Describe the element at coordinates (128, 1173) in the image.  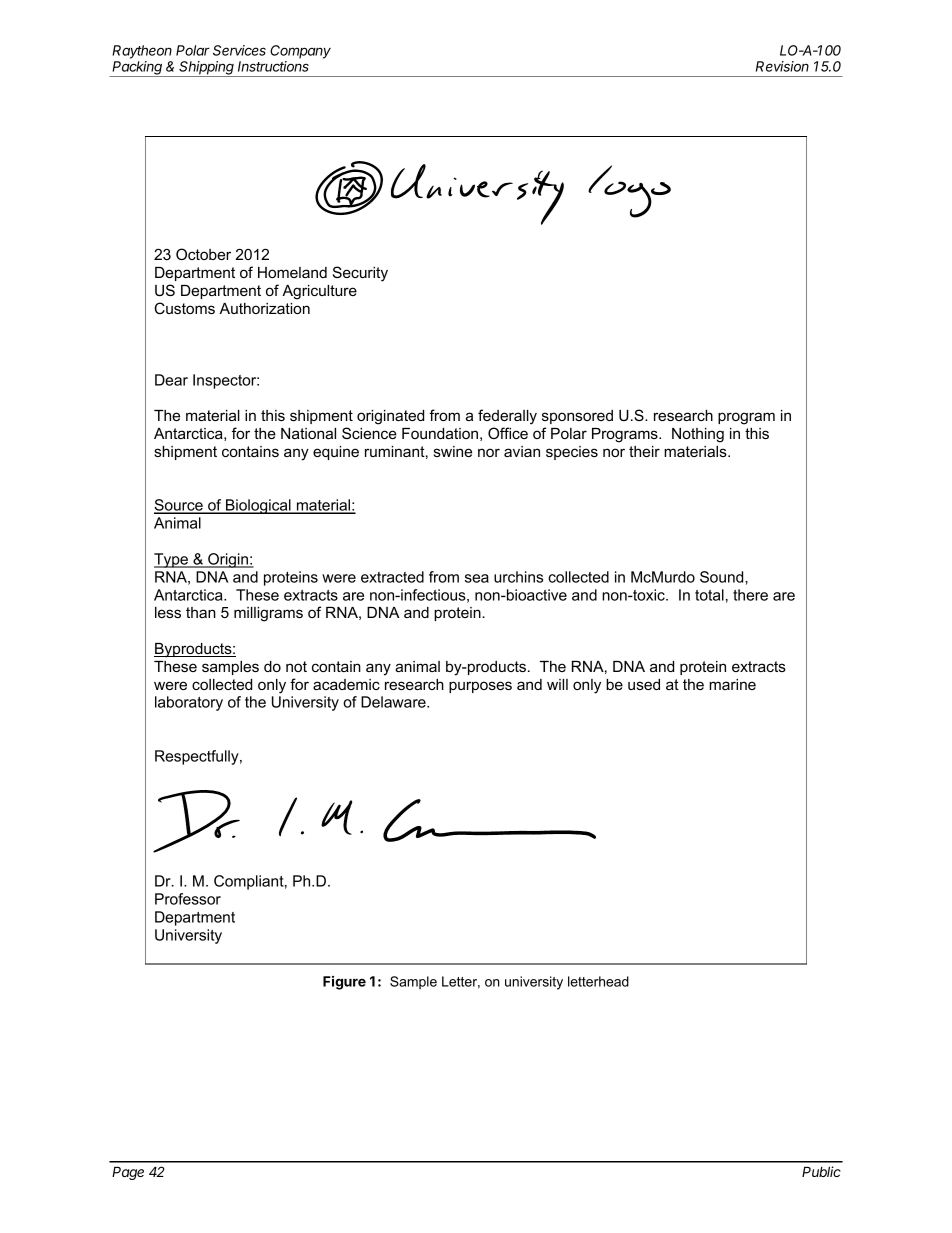
I see `Page` at that location.
